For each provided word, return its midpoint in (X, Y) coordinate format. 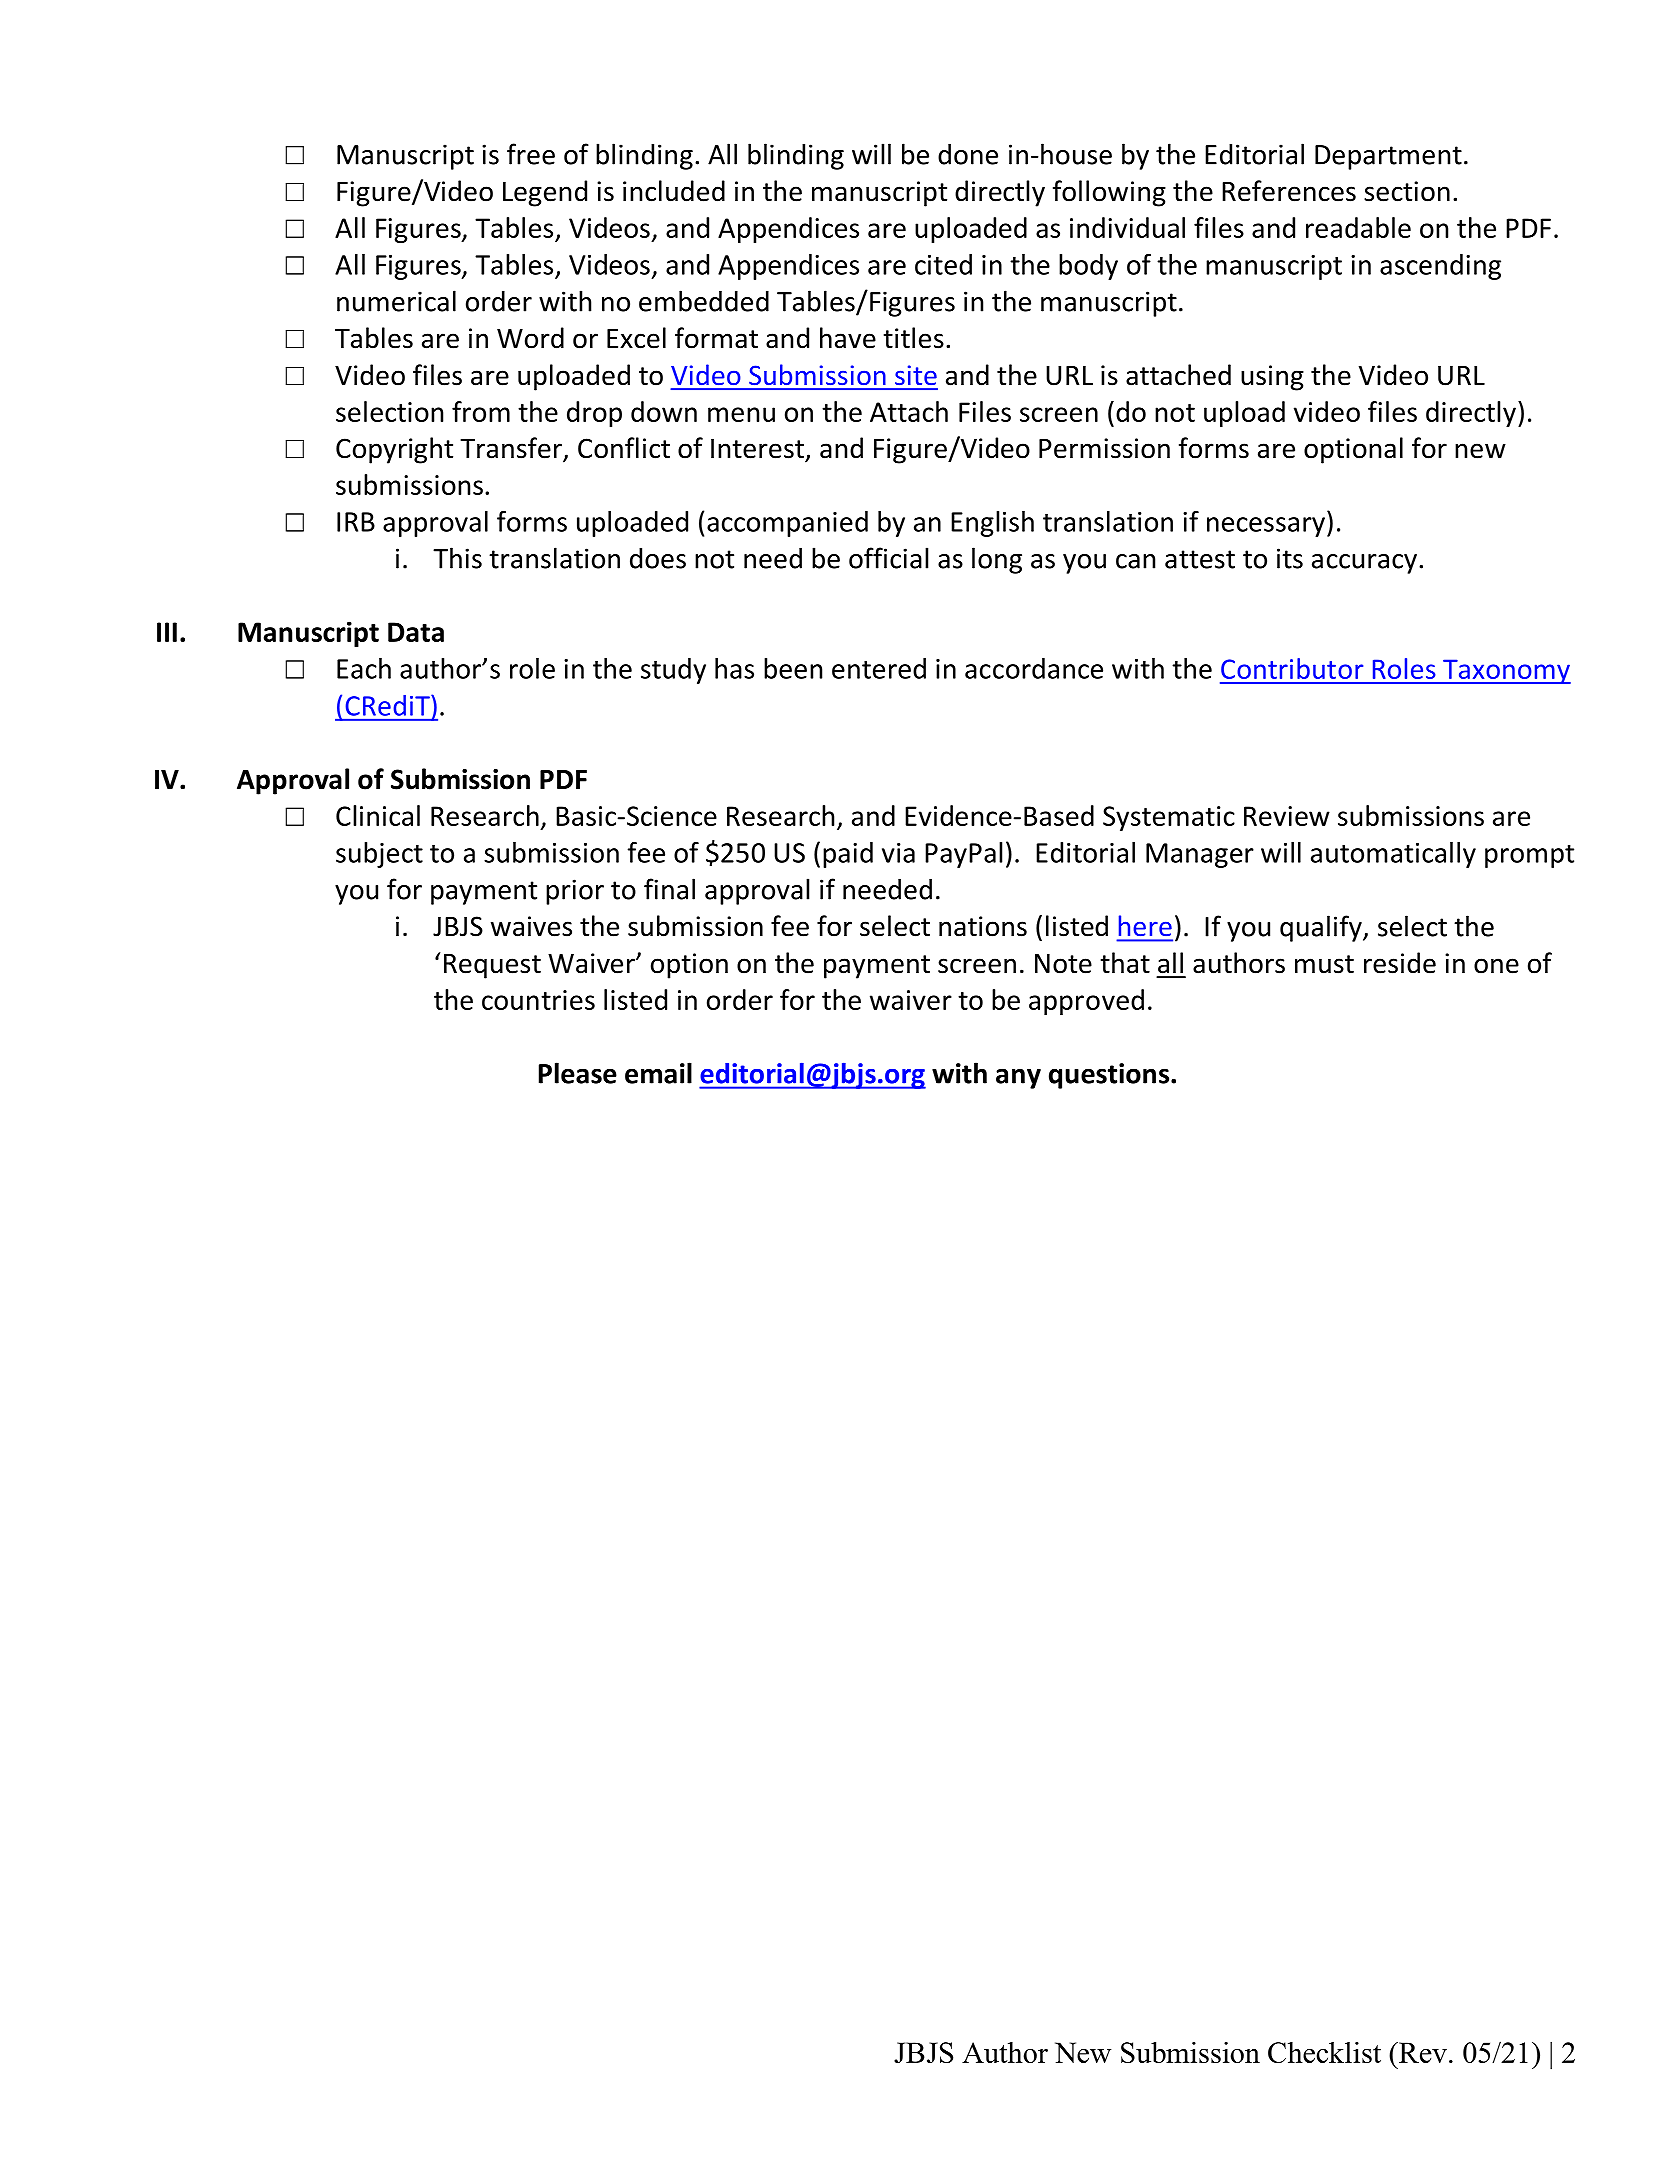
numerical (396, 301)
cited (943, 264)
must (1324, 964)
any (1018, 1078)
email (658, 1073)
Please (578, 1073)
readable (1358, 227)
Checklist (1324, 2052)
